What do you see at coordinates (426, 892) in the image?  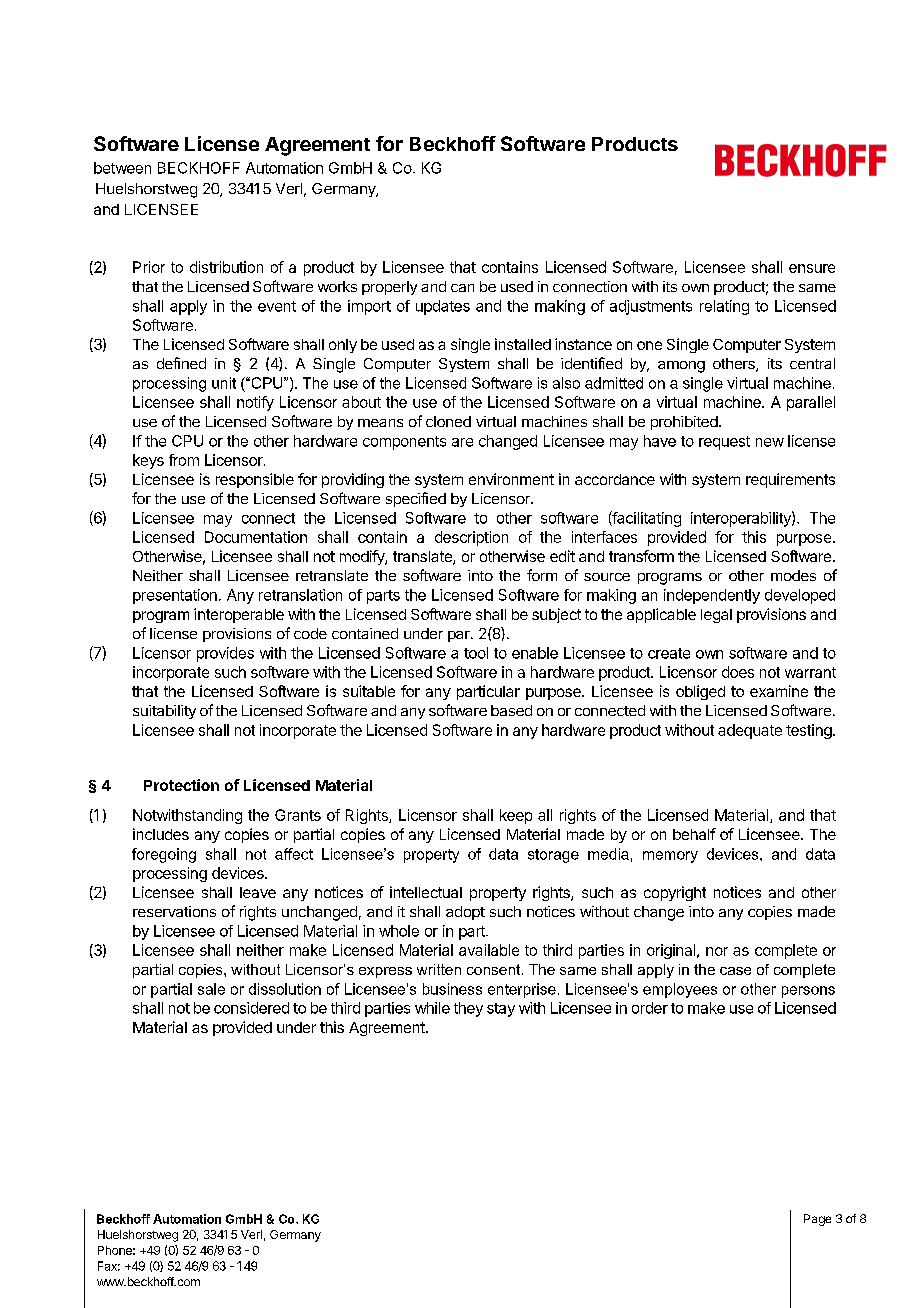 I see `intellectual` at bounding box center [426, 892].
